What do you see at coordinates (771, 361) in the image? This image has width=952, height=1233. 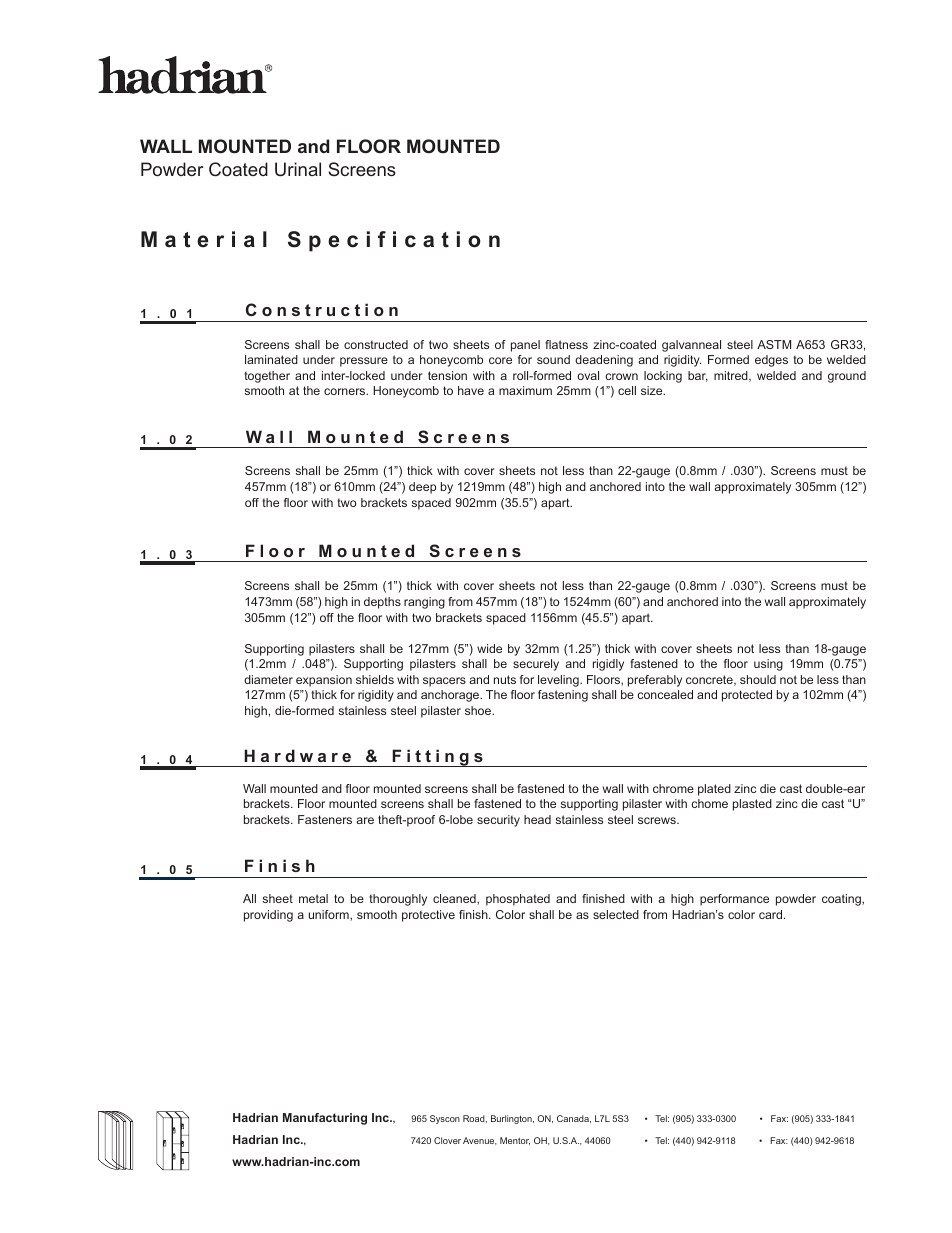 I see `edges` at bounding box center [771, 361].
